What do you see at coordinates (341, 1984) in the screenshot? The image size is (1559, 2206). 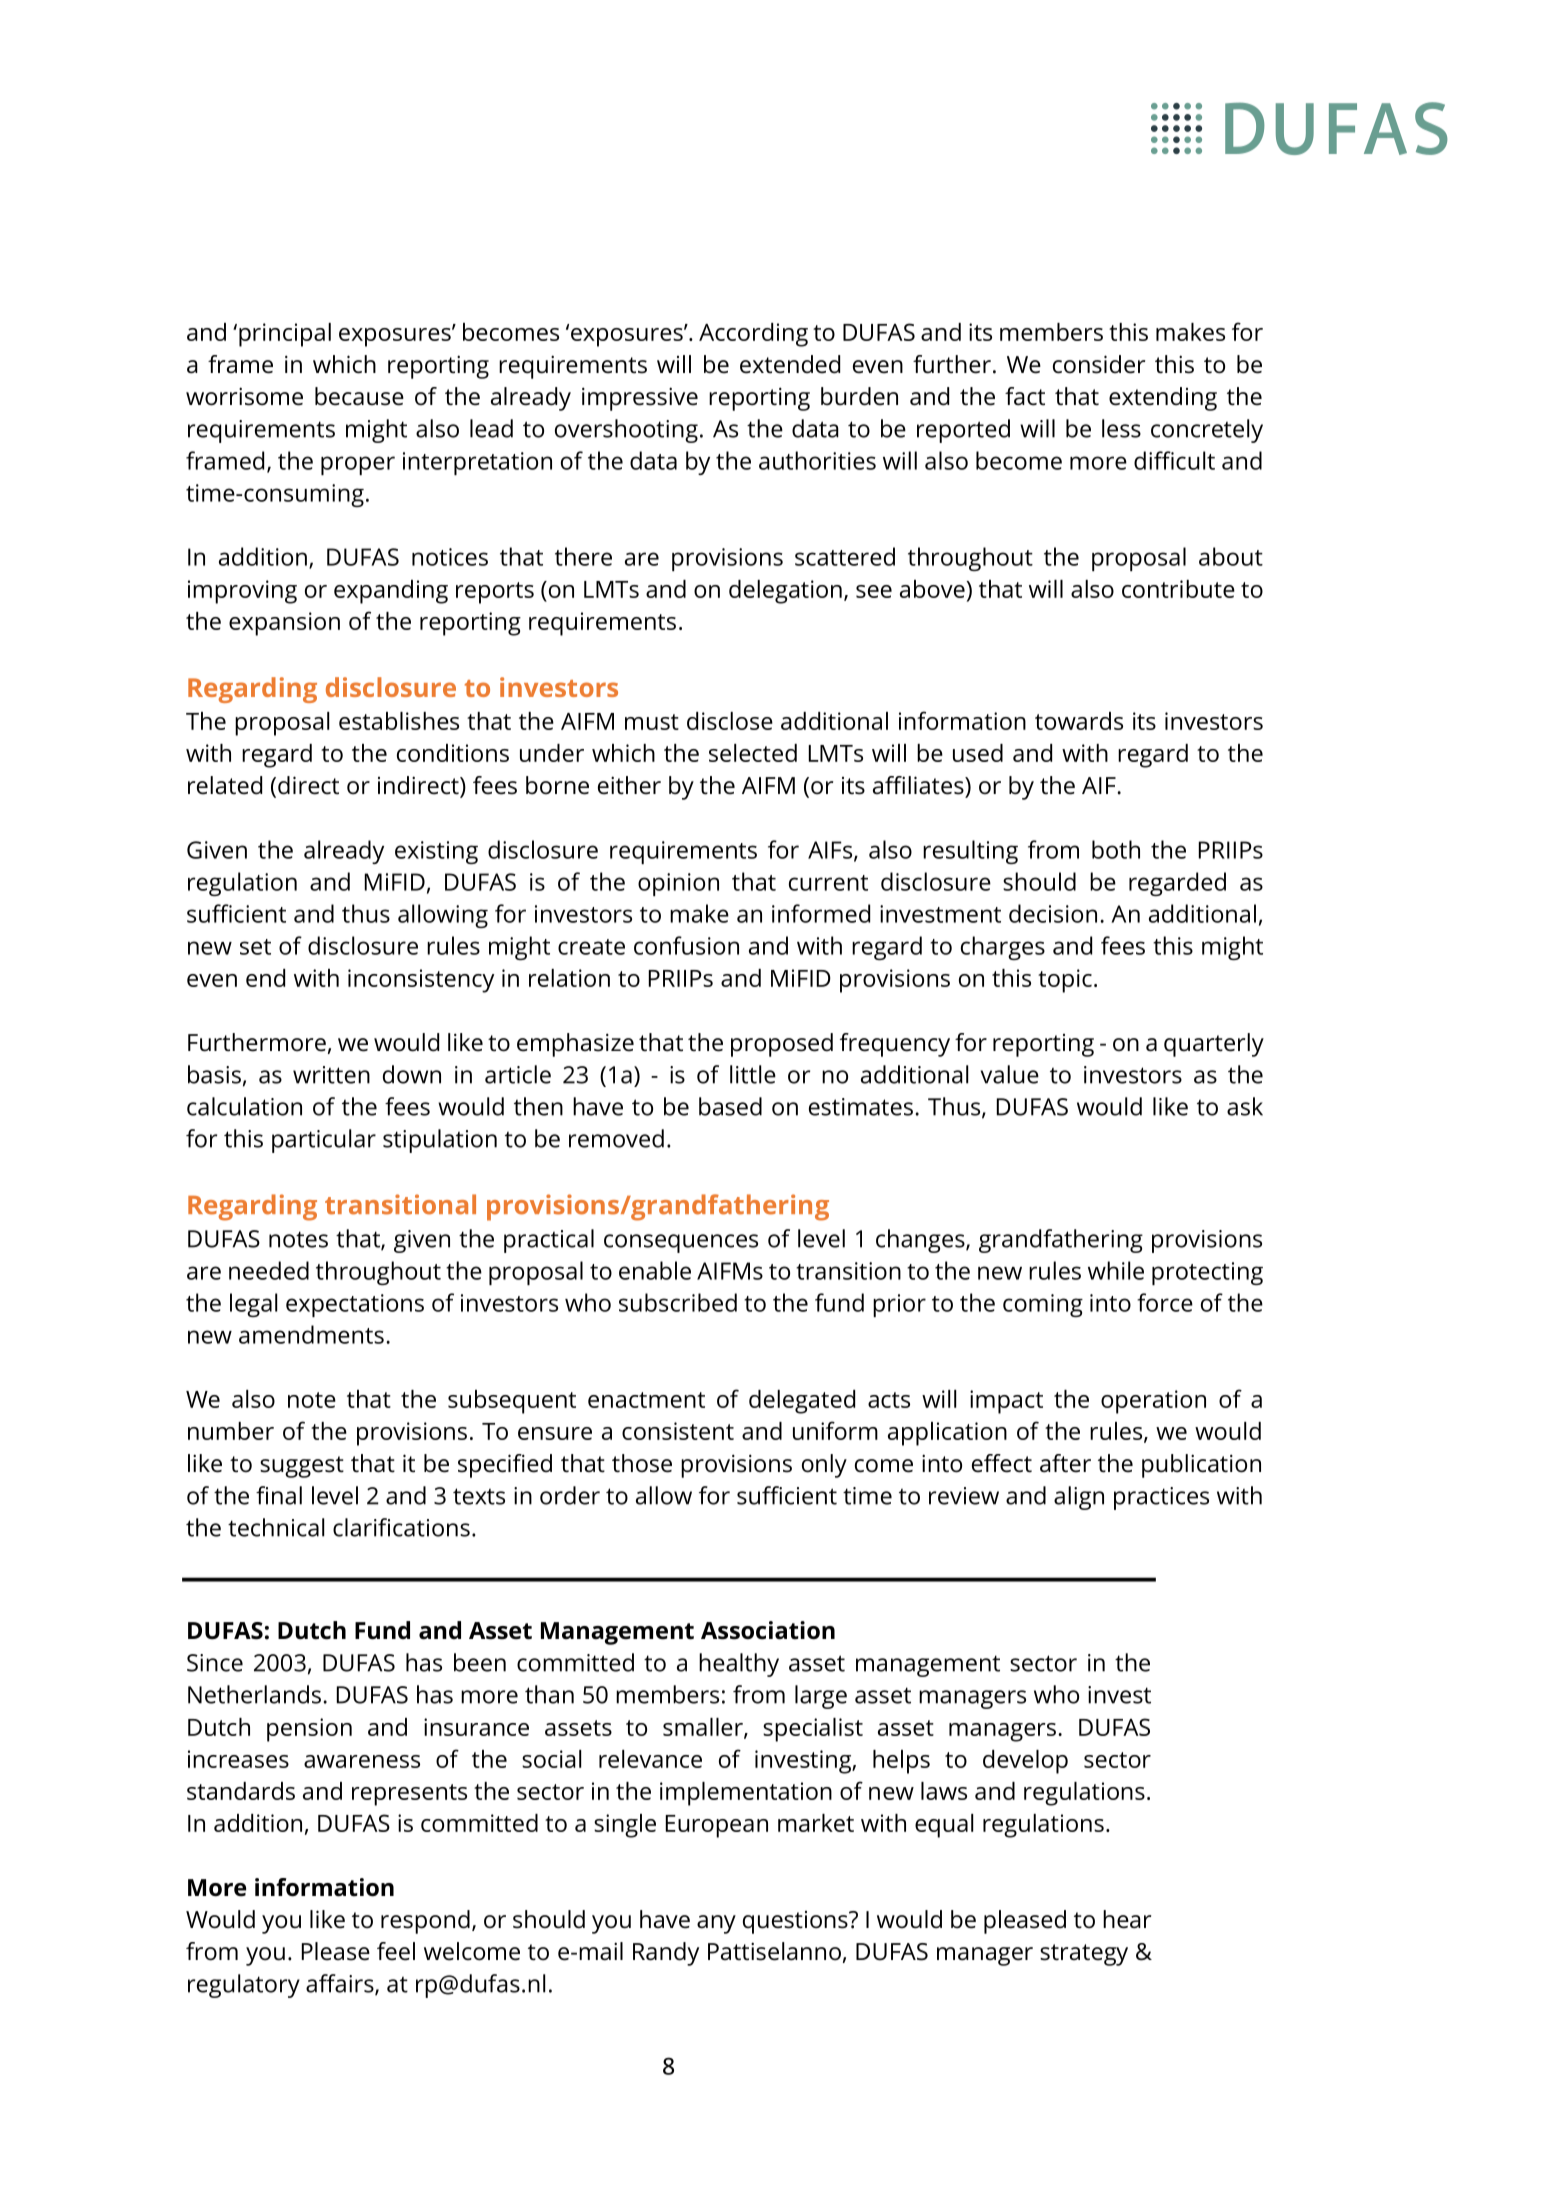 I see `affairs` at bounding box center [341, 1984].
